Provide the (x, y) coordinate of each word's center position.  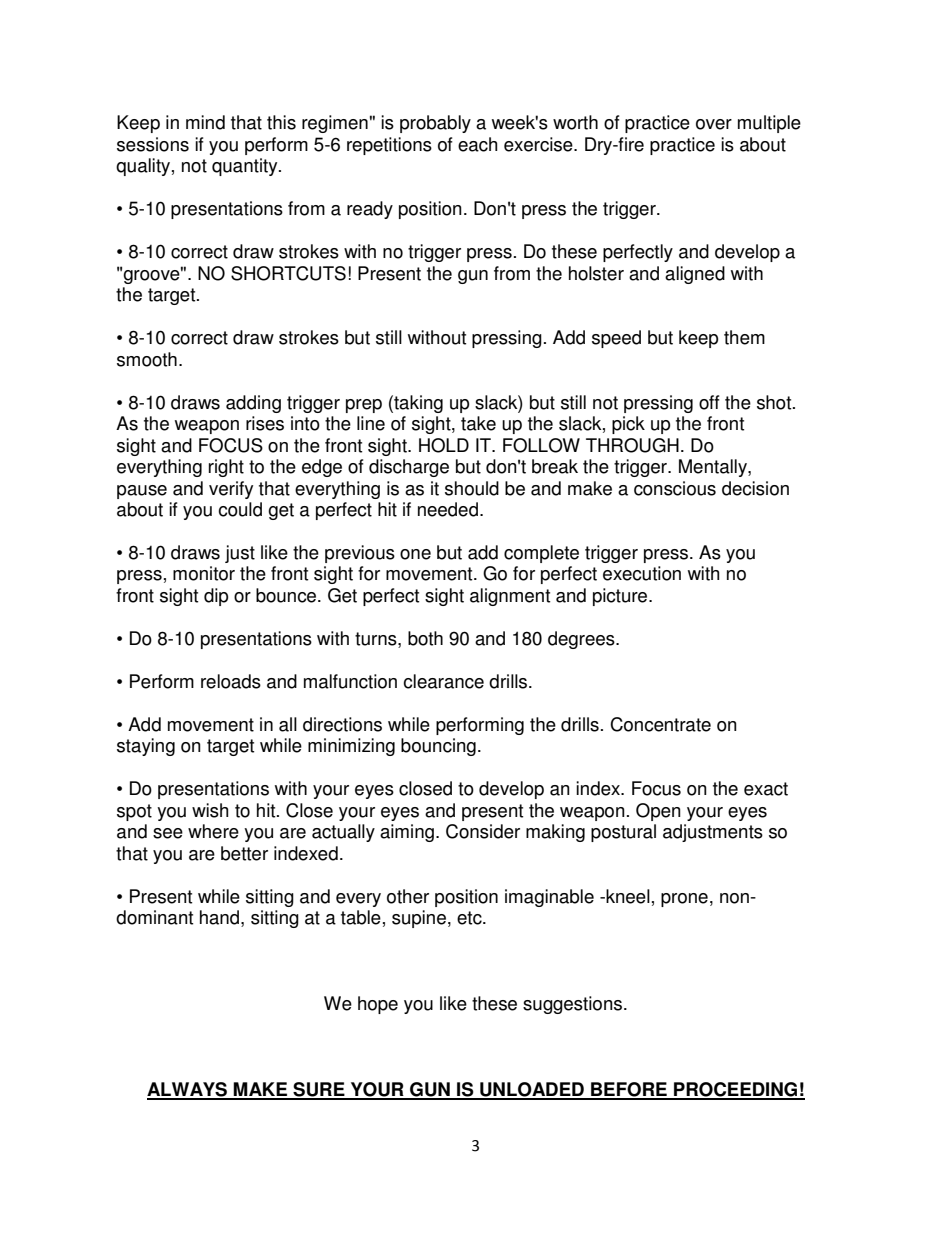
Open (658, 812)
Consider (483, 831)
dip (216, 597)
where (213, 831)
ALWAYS (188, 1090)
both (425, 638)
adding (253, 404)
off (709, 402)
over (714, 124)
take (478, 423)
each (477, 144)
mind (205, 122)
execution (642, 573)
